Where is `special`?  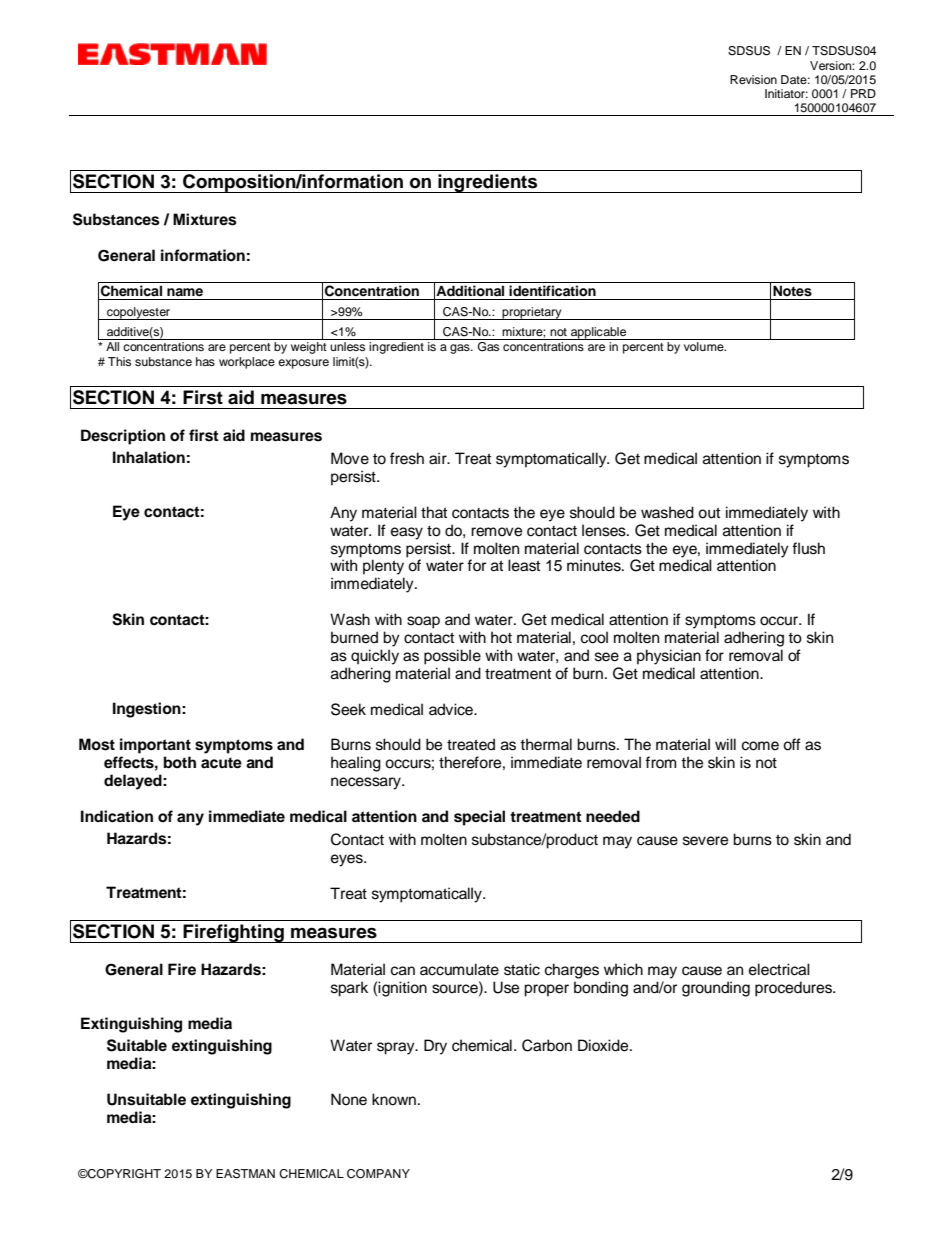
special is located at coordinates (479, 818).
